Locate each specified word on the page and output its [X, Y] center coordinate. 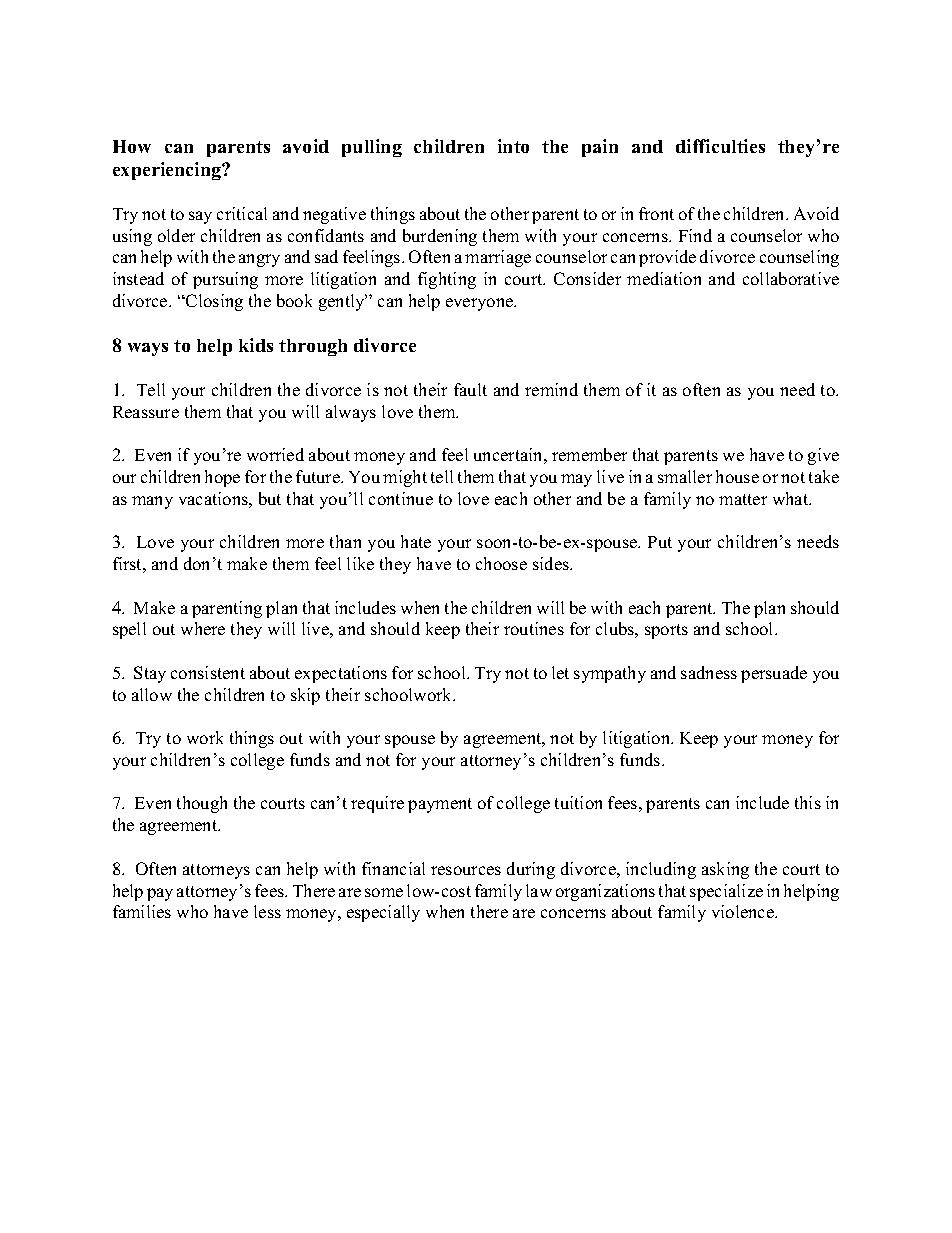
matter [743, 499]
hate [416, 541]
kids [256, 345]
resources [466, 870]
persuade [774, 674]
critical [242, 213]
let [560, 672]
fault [470, 389]
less [267, 911]
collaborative [791, 278]
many [152, 502]
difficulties [720, 146]
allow [152, 694]
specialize [726, 892]
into [513, 146]
